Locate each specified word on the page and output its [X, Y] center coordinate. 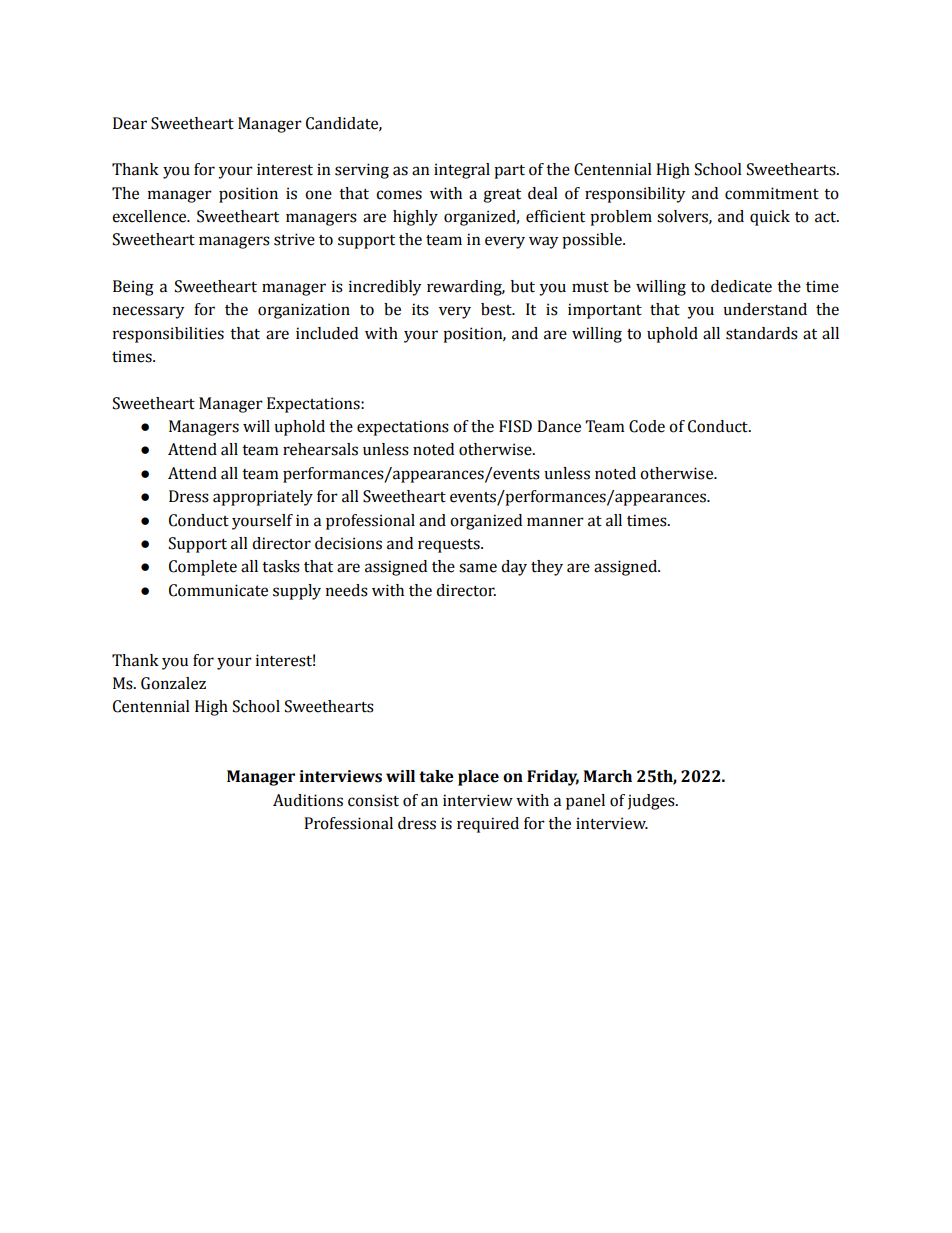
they [547, 568]
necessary [148, 312]
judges [652, 802]
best [497, 309]
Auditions [308, 800]
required [488, 825]
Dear [130, 123]
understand [765, 309]
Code [647, 426]
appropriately [263, 498]
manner [555, 522]
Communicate [218, 590]
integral [462, 171]
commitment [772, 193]
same [478, 568]
